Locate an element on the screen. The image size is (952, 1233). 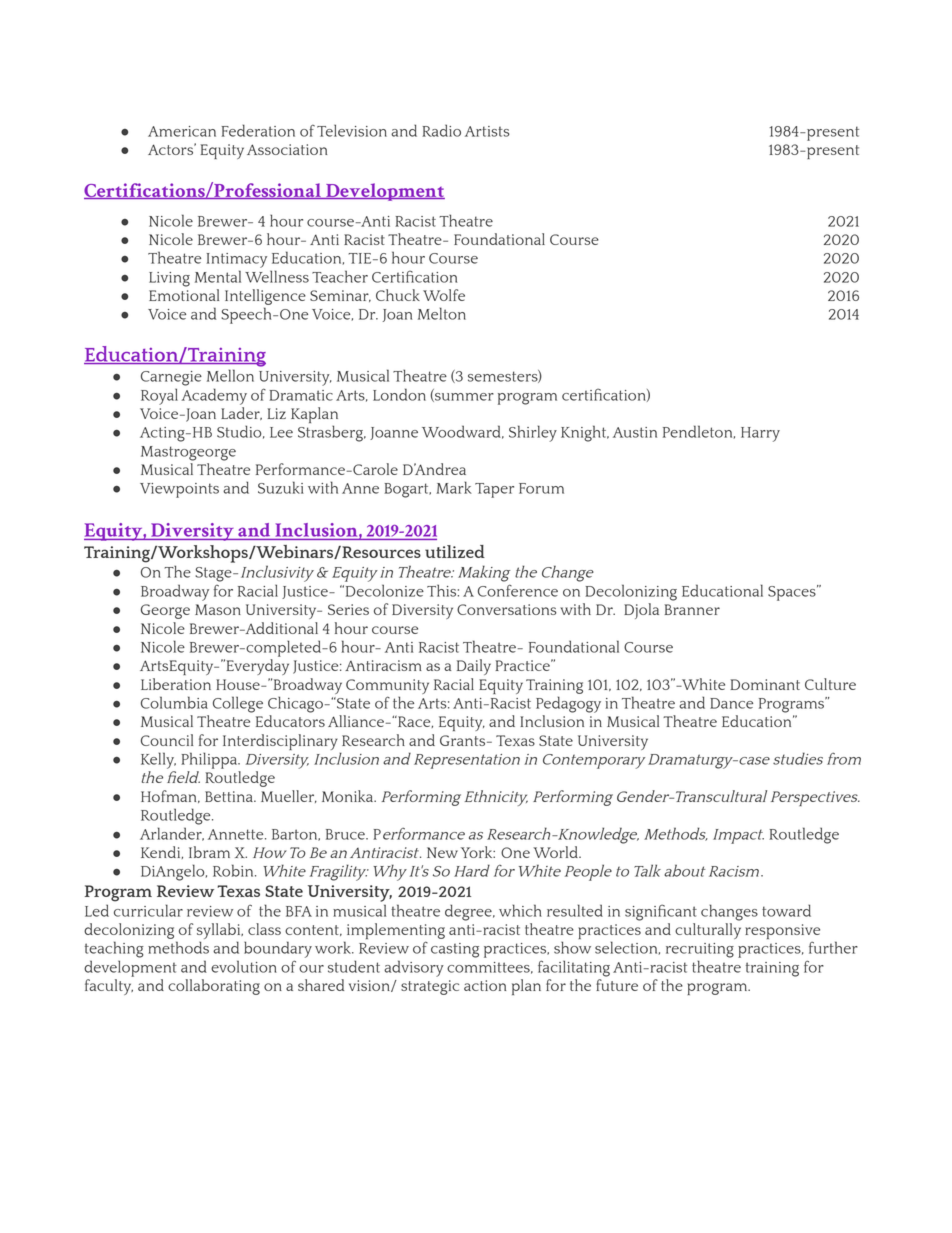
Liberation is located at coordinates (176, 684).
